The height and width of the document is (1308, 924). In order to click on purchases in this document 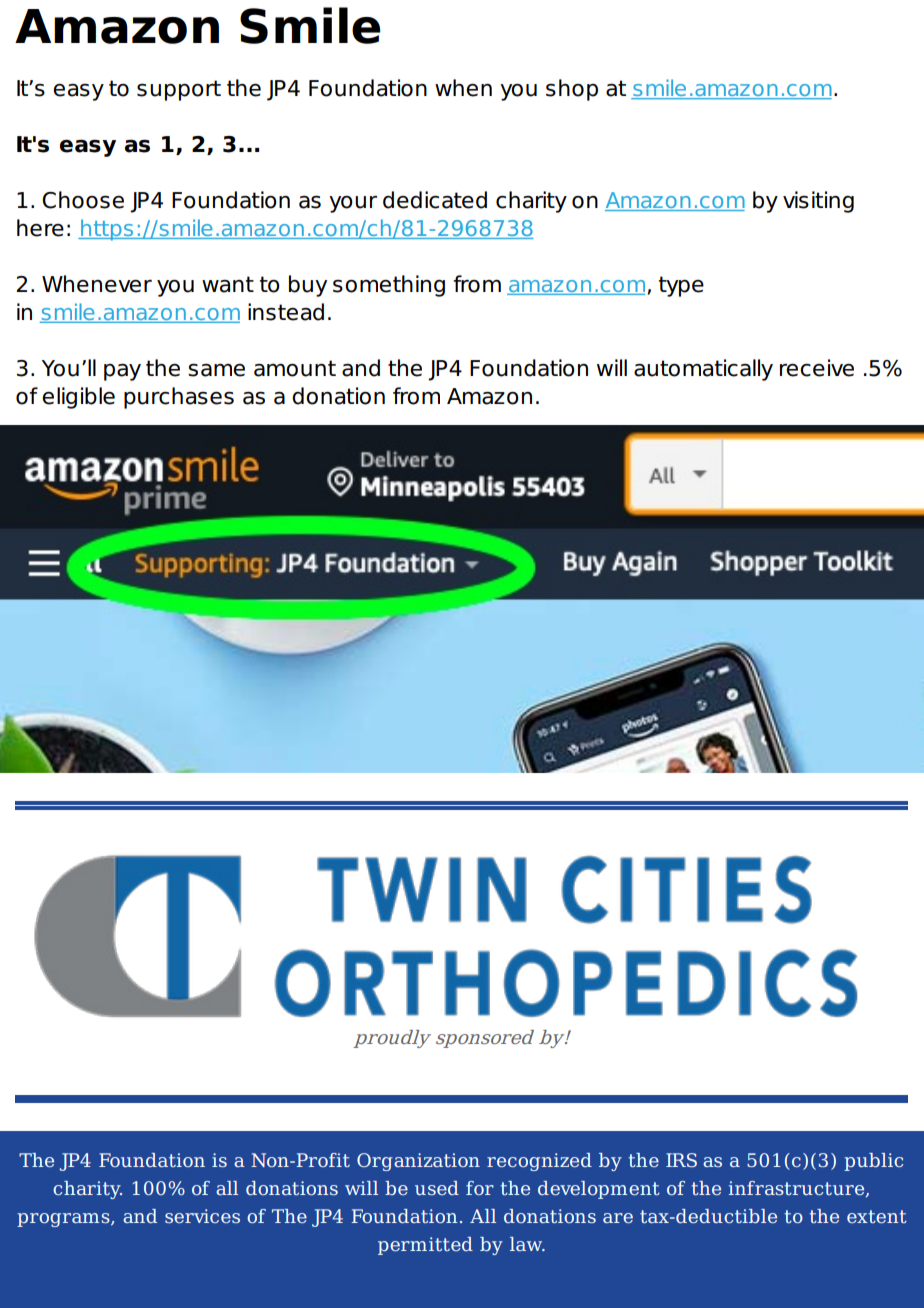, I will do `click(179, 398)`.
